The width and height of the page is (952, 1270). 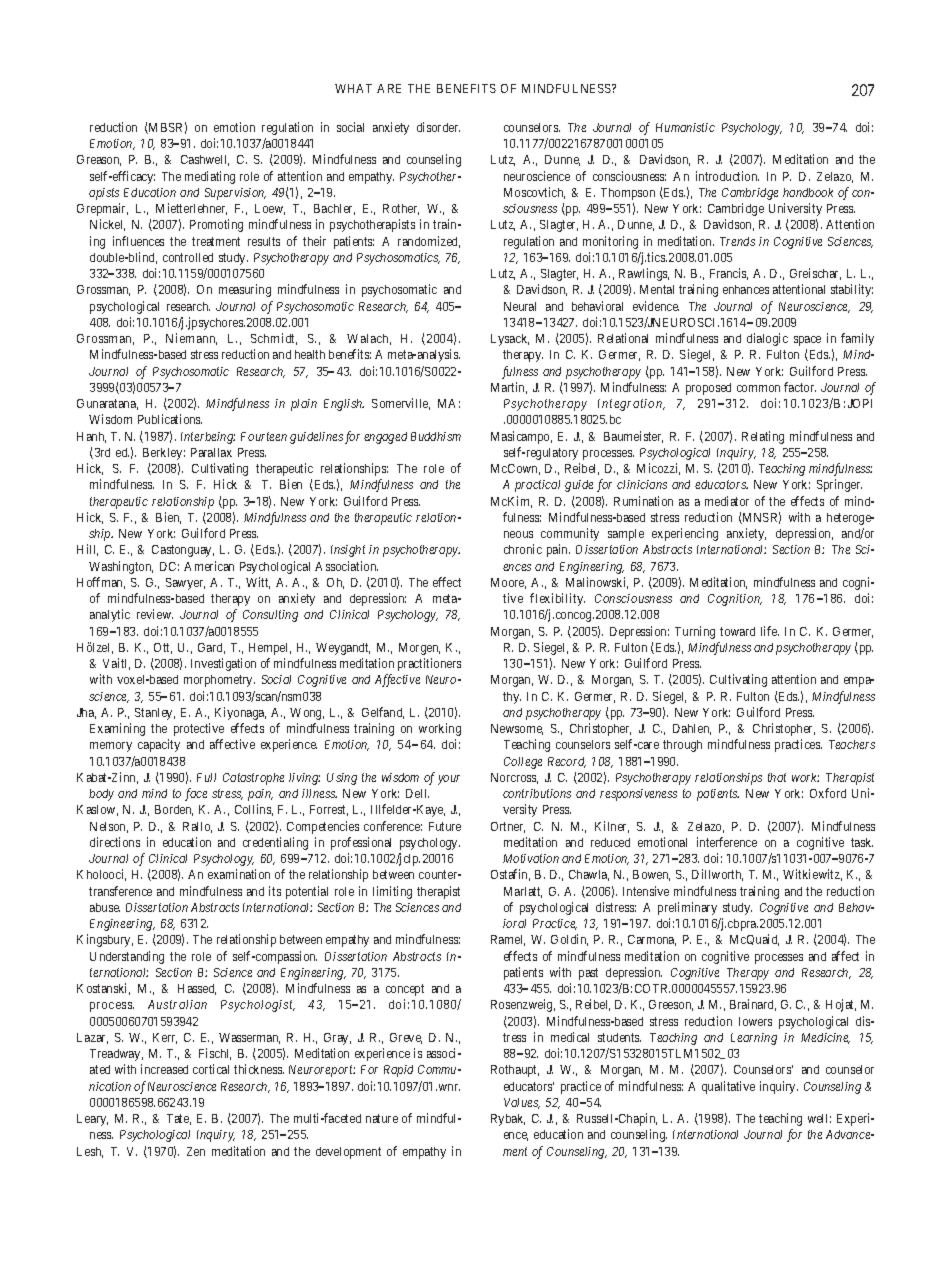 What do you see at coordinates (770, 631) in the page?
I see `life` at bounding box center [770, 631].
